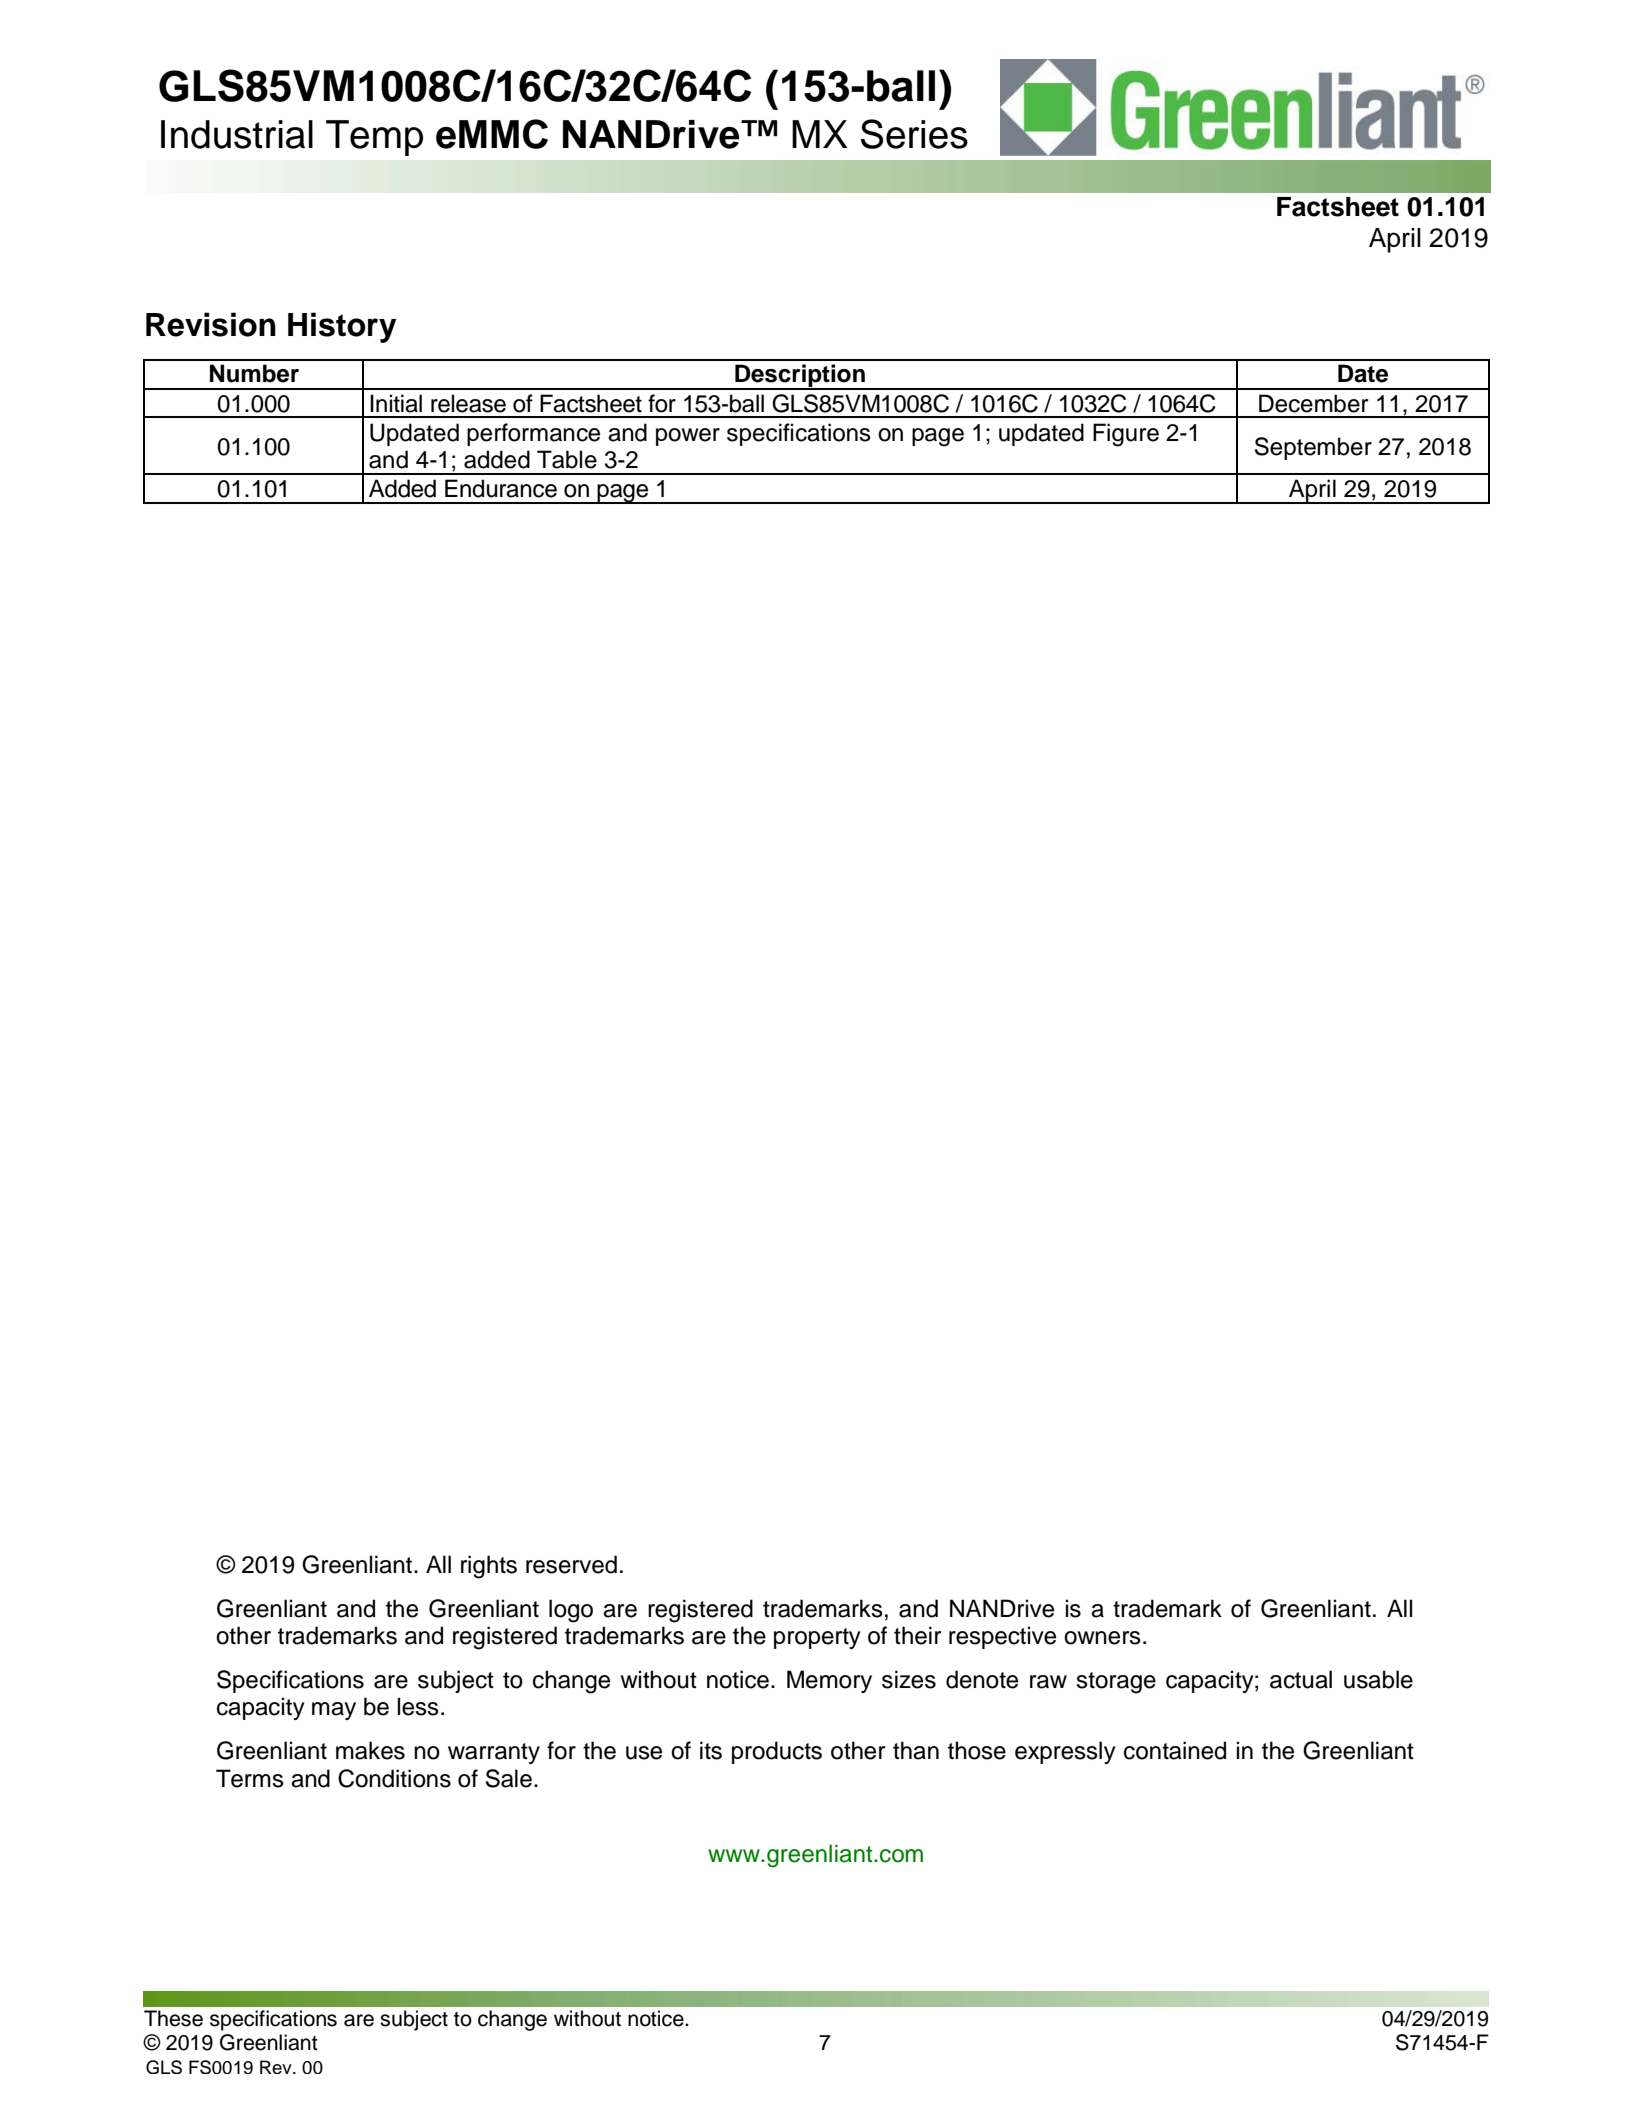  What do you see at coordinates (914, 134) in the image?
I see `Series` at bounding box center [914, 134].
